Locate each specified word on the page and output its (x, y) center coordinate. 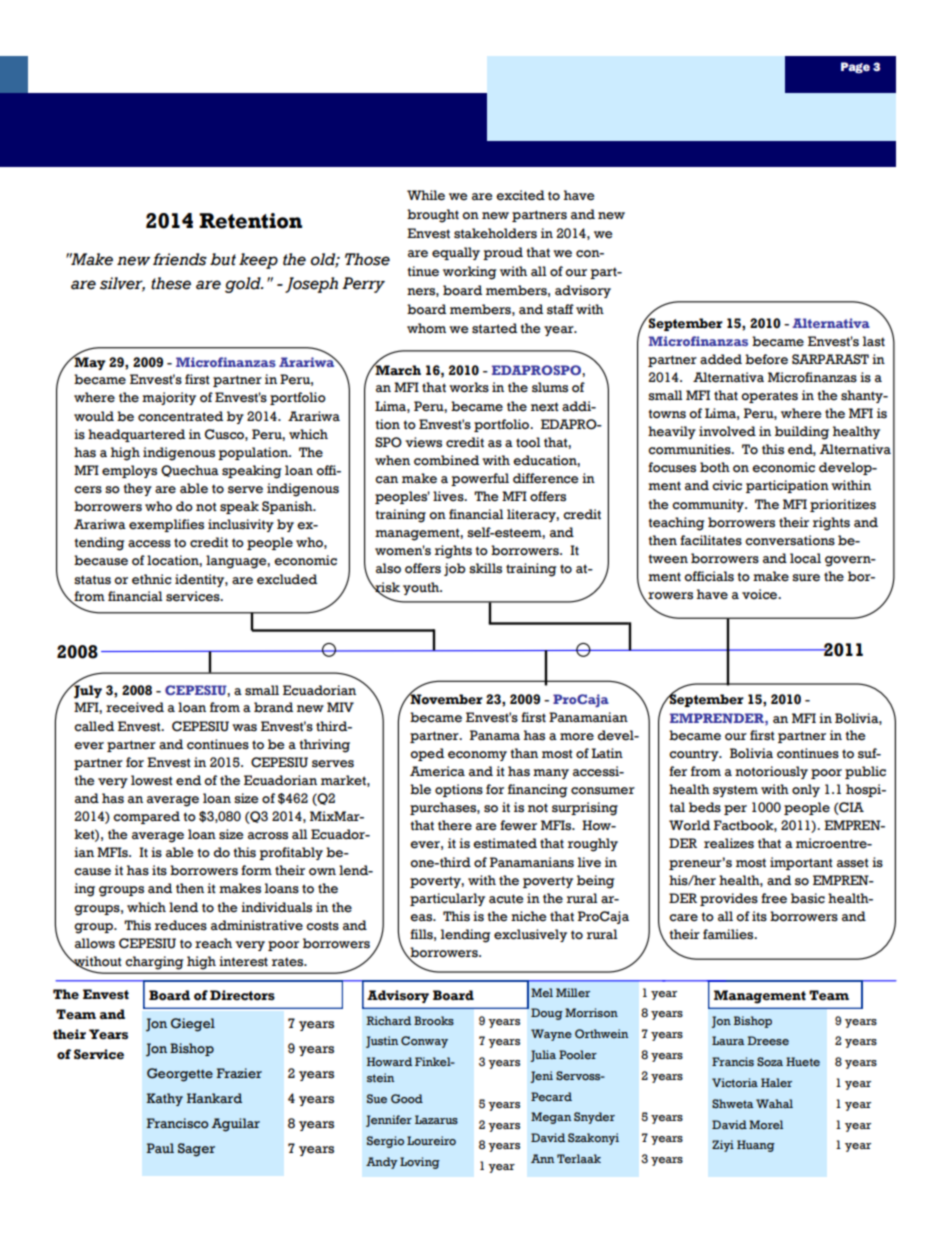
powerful (480, 479)
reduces (181, 925)
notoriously (771, 772)
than (524, 753)
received (135, 707)
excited (520, 195)
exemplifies (166, 525)
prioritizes (843, 505)
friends (180, 259)
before (766, 359)
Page (855, 67)
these (171, 283)
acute (506, 899)
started (494, 328)
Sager (196, 1150)
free (774, 898)
